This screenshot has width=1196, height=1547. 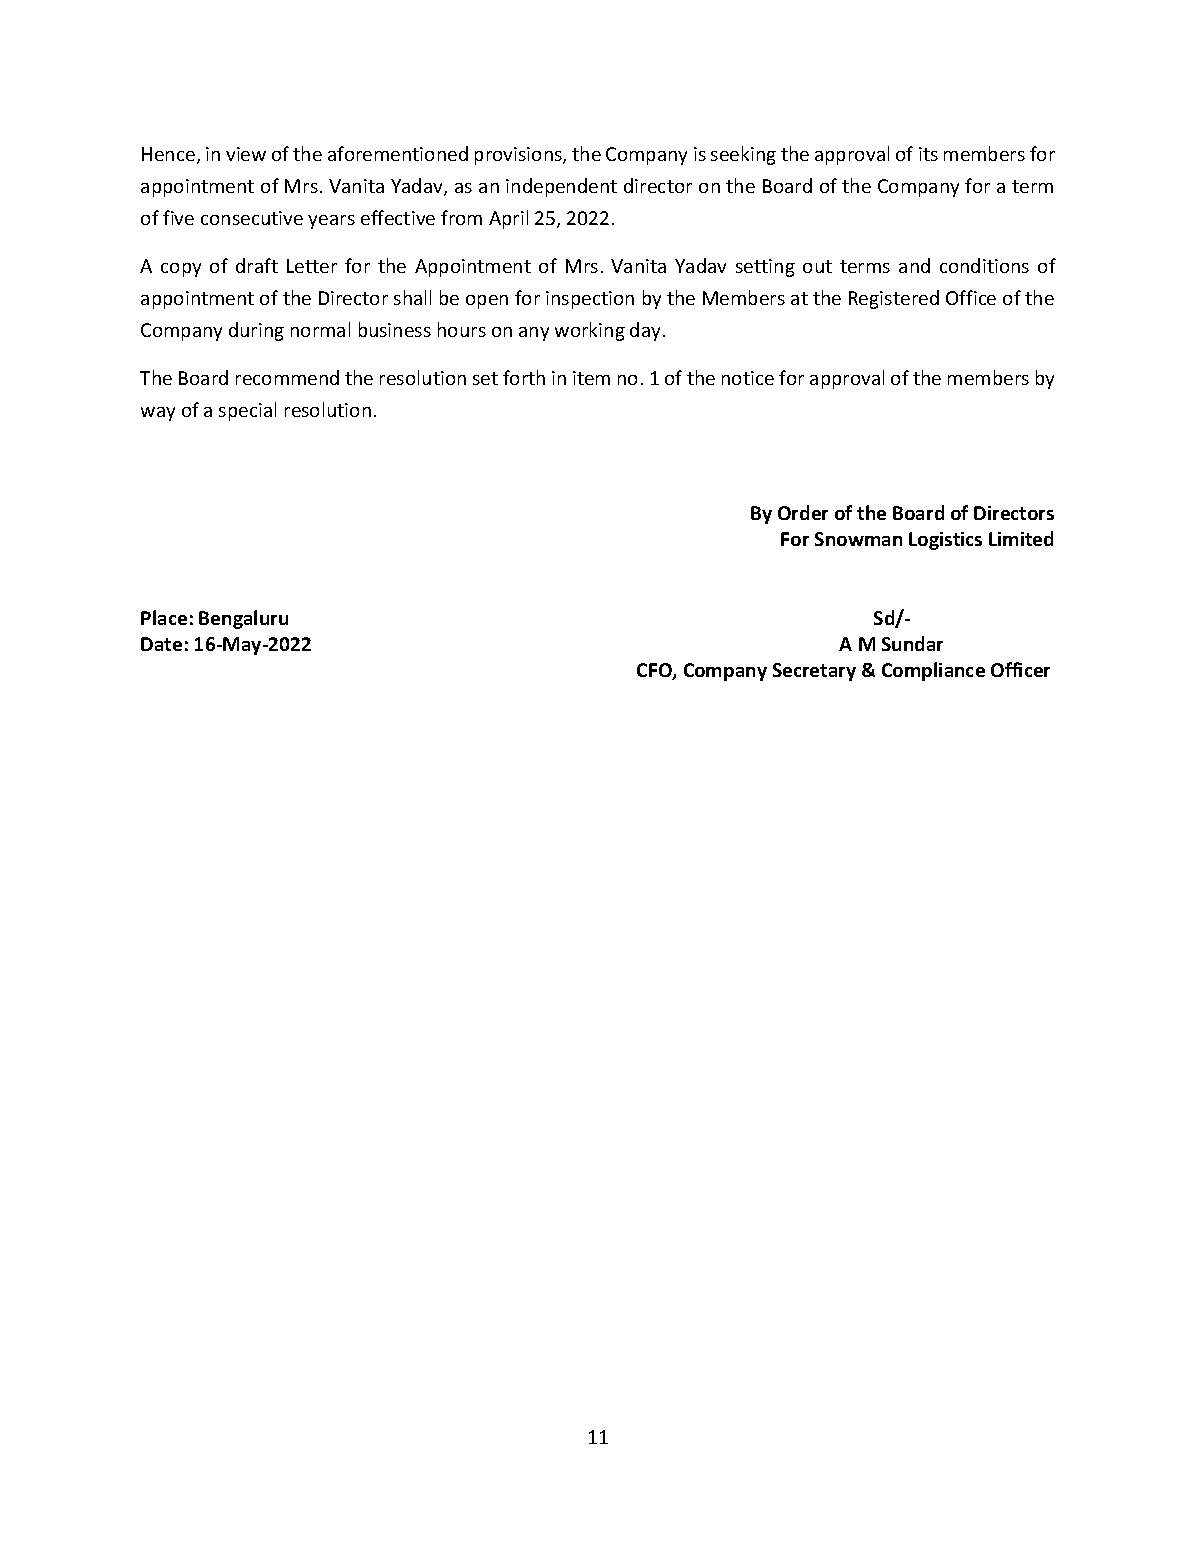 What do you see at coordinates (748, 378) in the screenshot?
I see `notice` at bounding box center [748, 378].
